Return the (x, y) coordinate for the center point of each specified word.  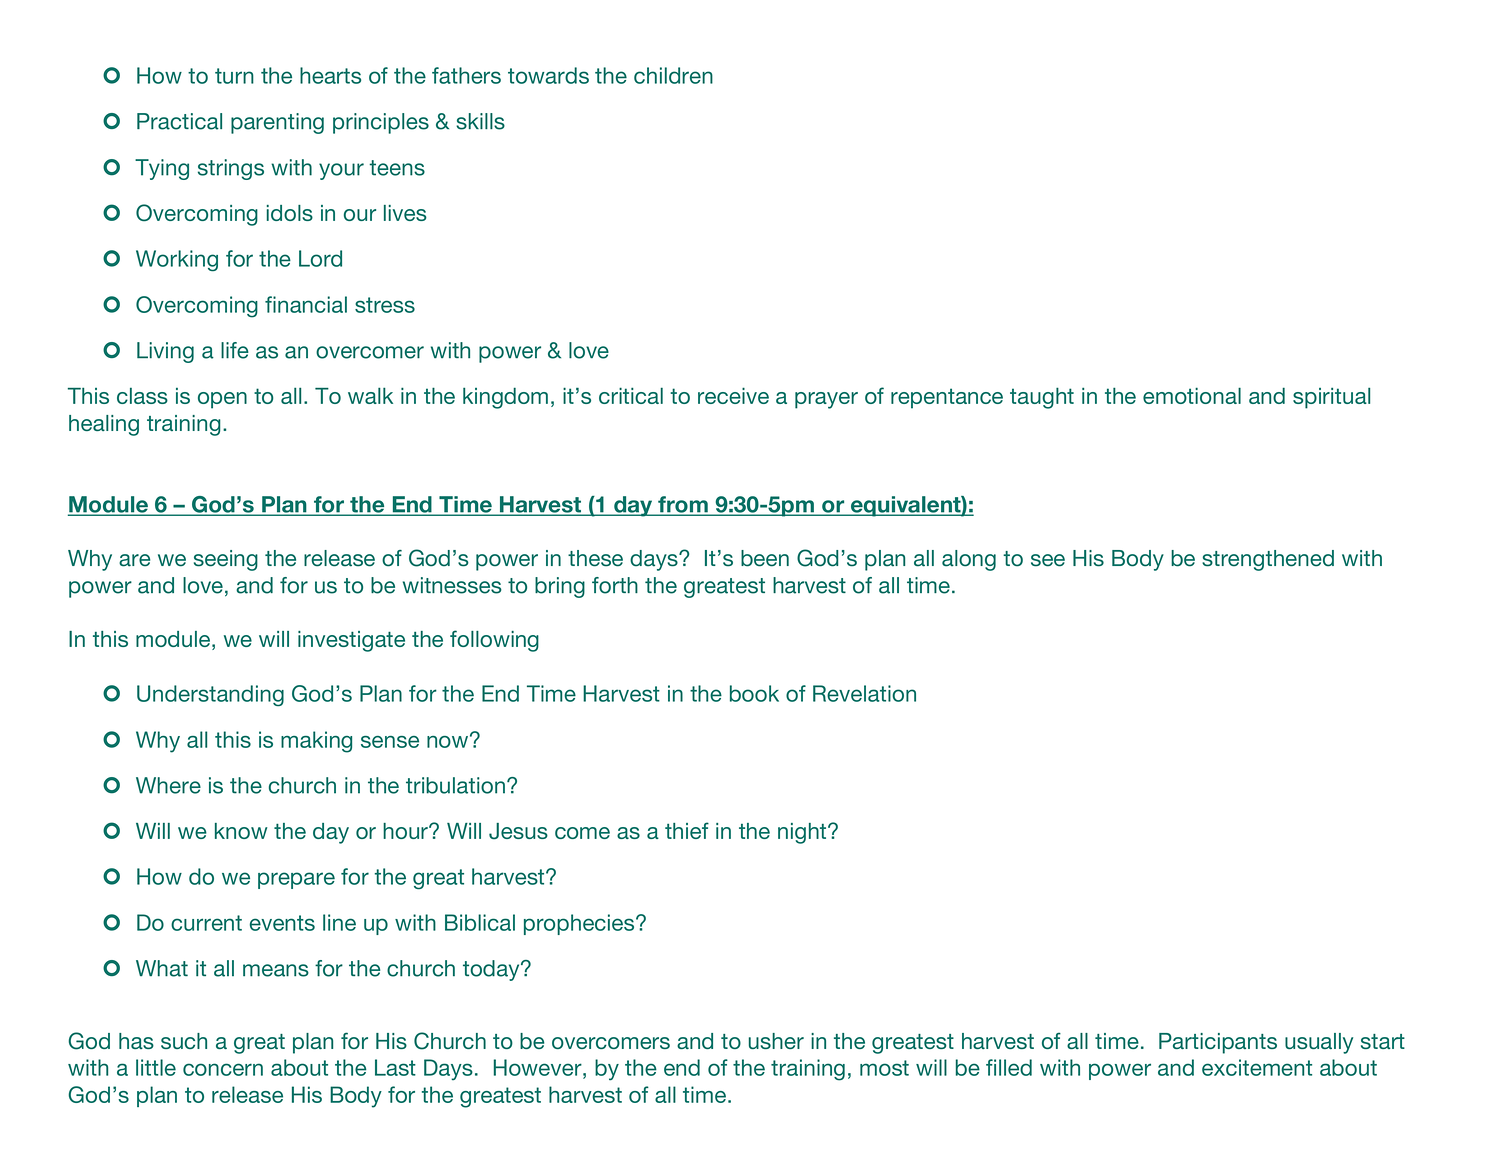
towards (548, 75)
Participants (1218, 1043)
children (673, 75)
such (184, 1041)
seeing (226, 560)
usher (776, 1041)
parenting (277, 123)
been (765, 558)
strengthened (1268, 560)
